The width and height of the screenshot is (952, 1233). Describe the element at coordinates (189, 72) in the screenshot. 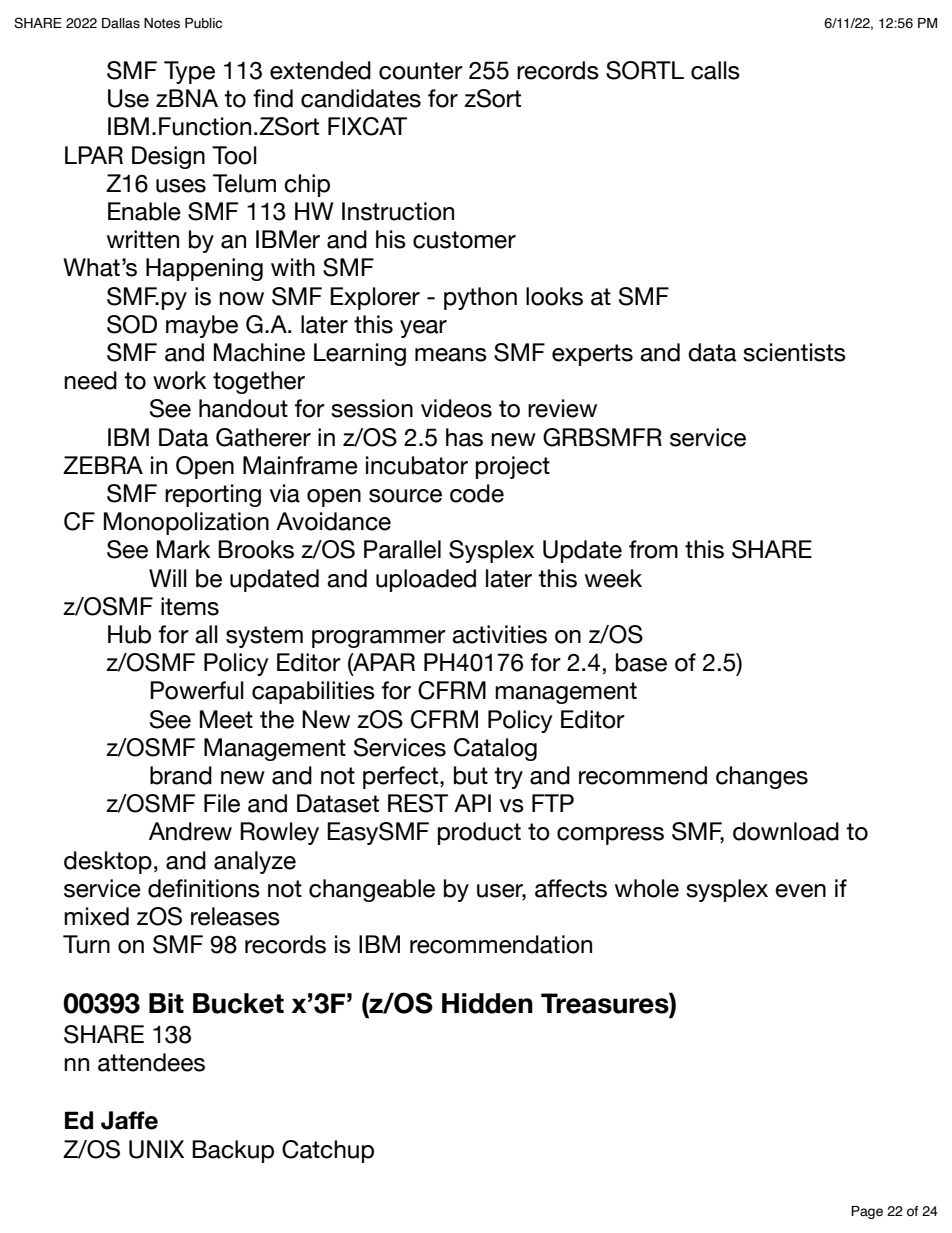

I see `Type` at that location.
